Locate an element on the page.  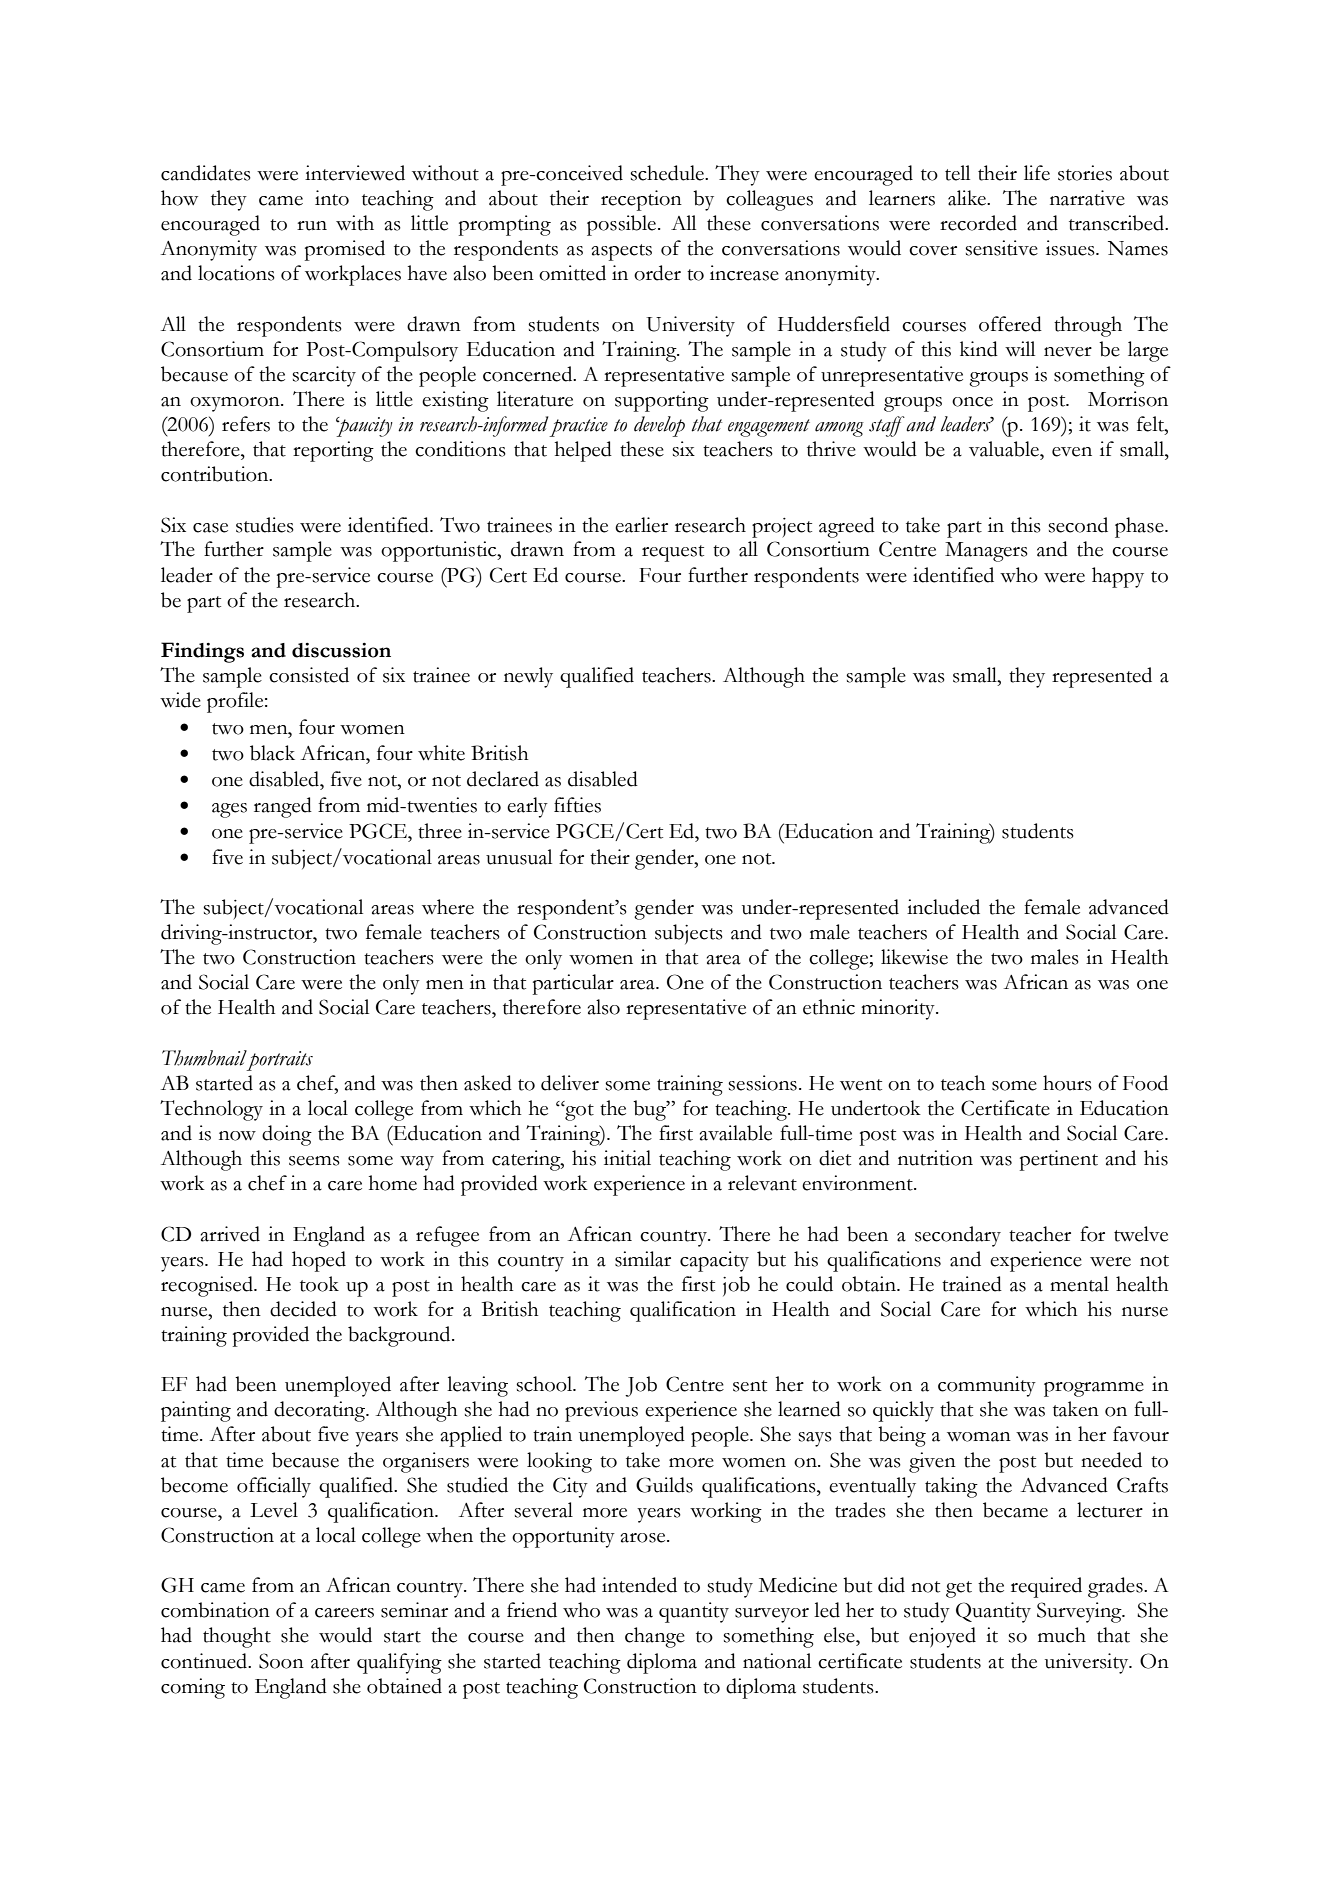
consisted is located at coordinates (309, 675).
